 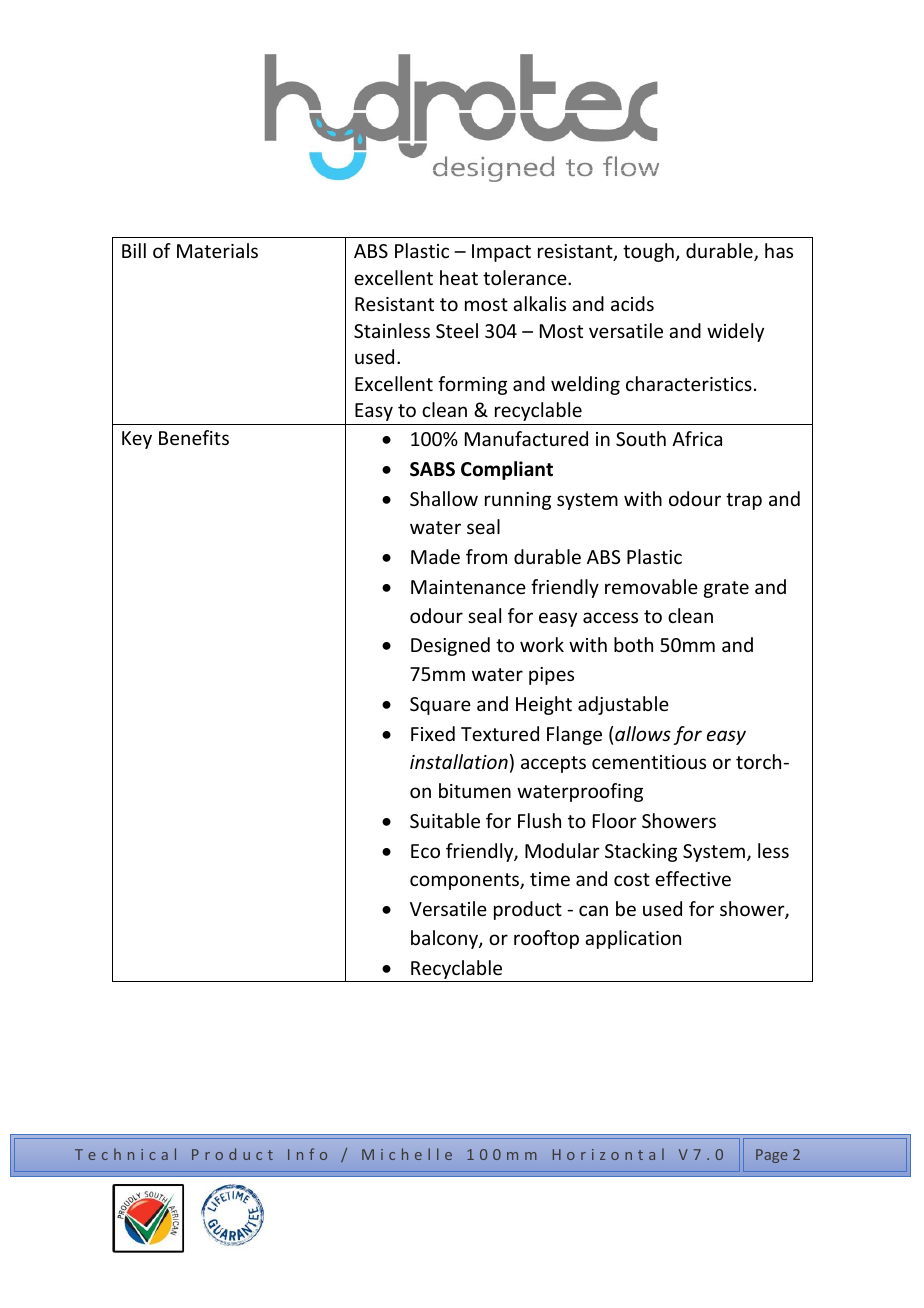 I want to click on heat, so click(x=459, y=277).
